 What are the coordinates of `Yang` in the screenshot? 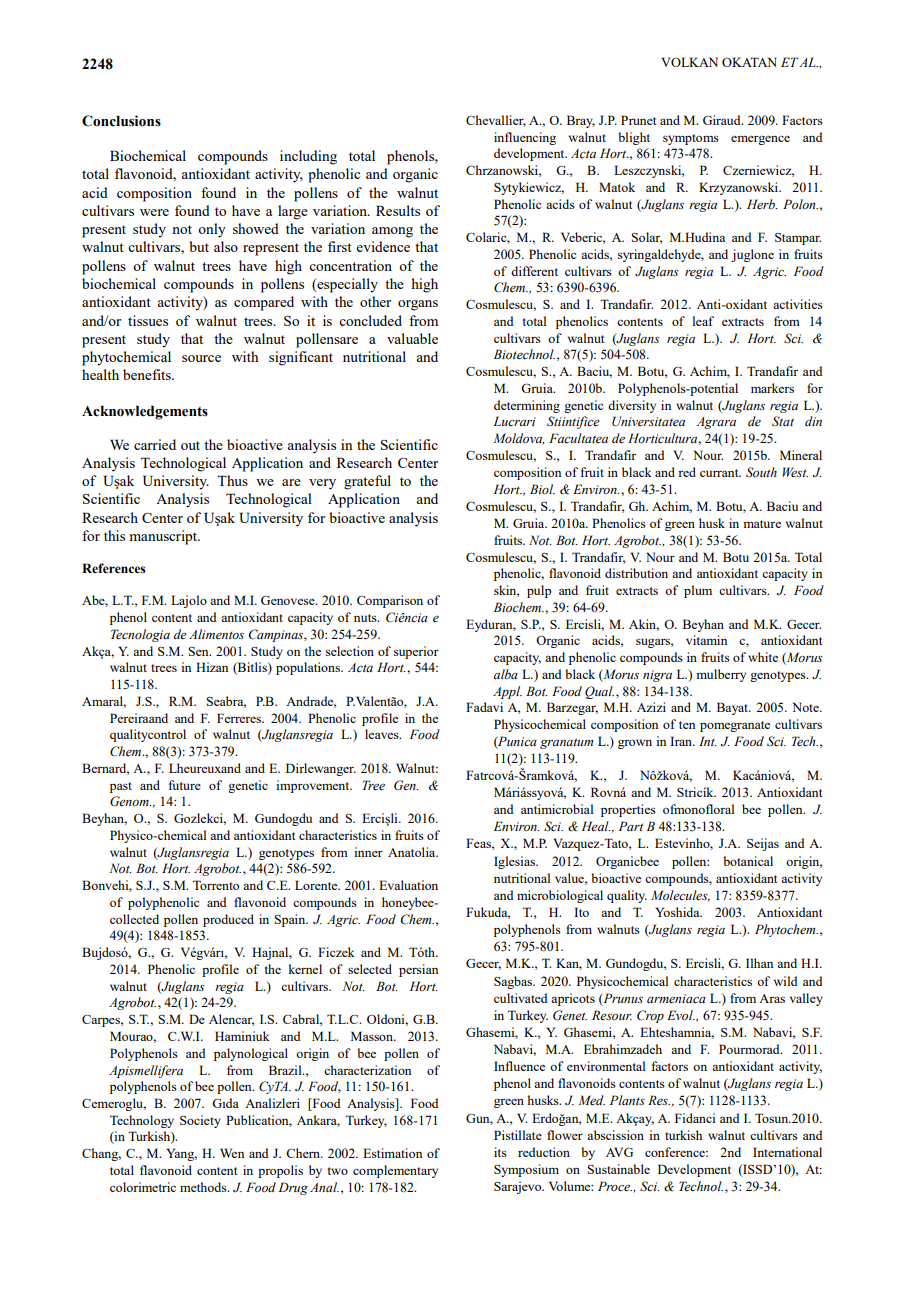 It's located at (181, 1154).
